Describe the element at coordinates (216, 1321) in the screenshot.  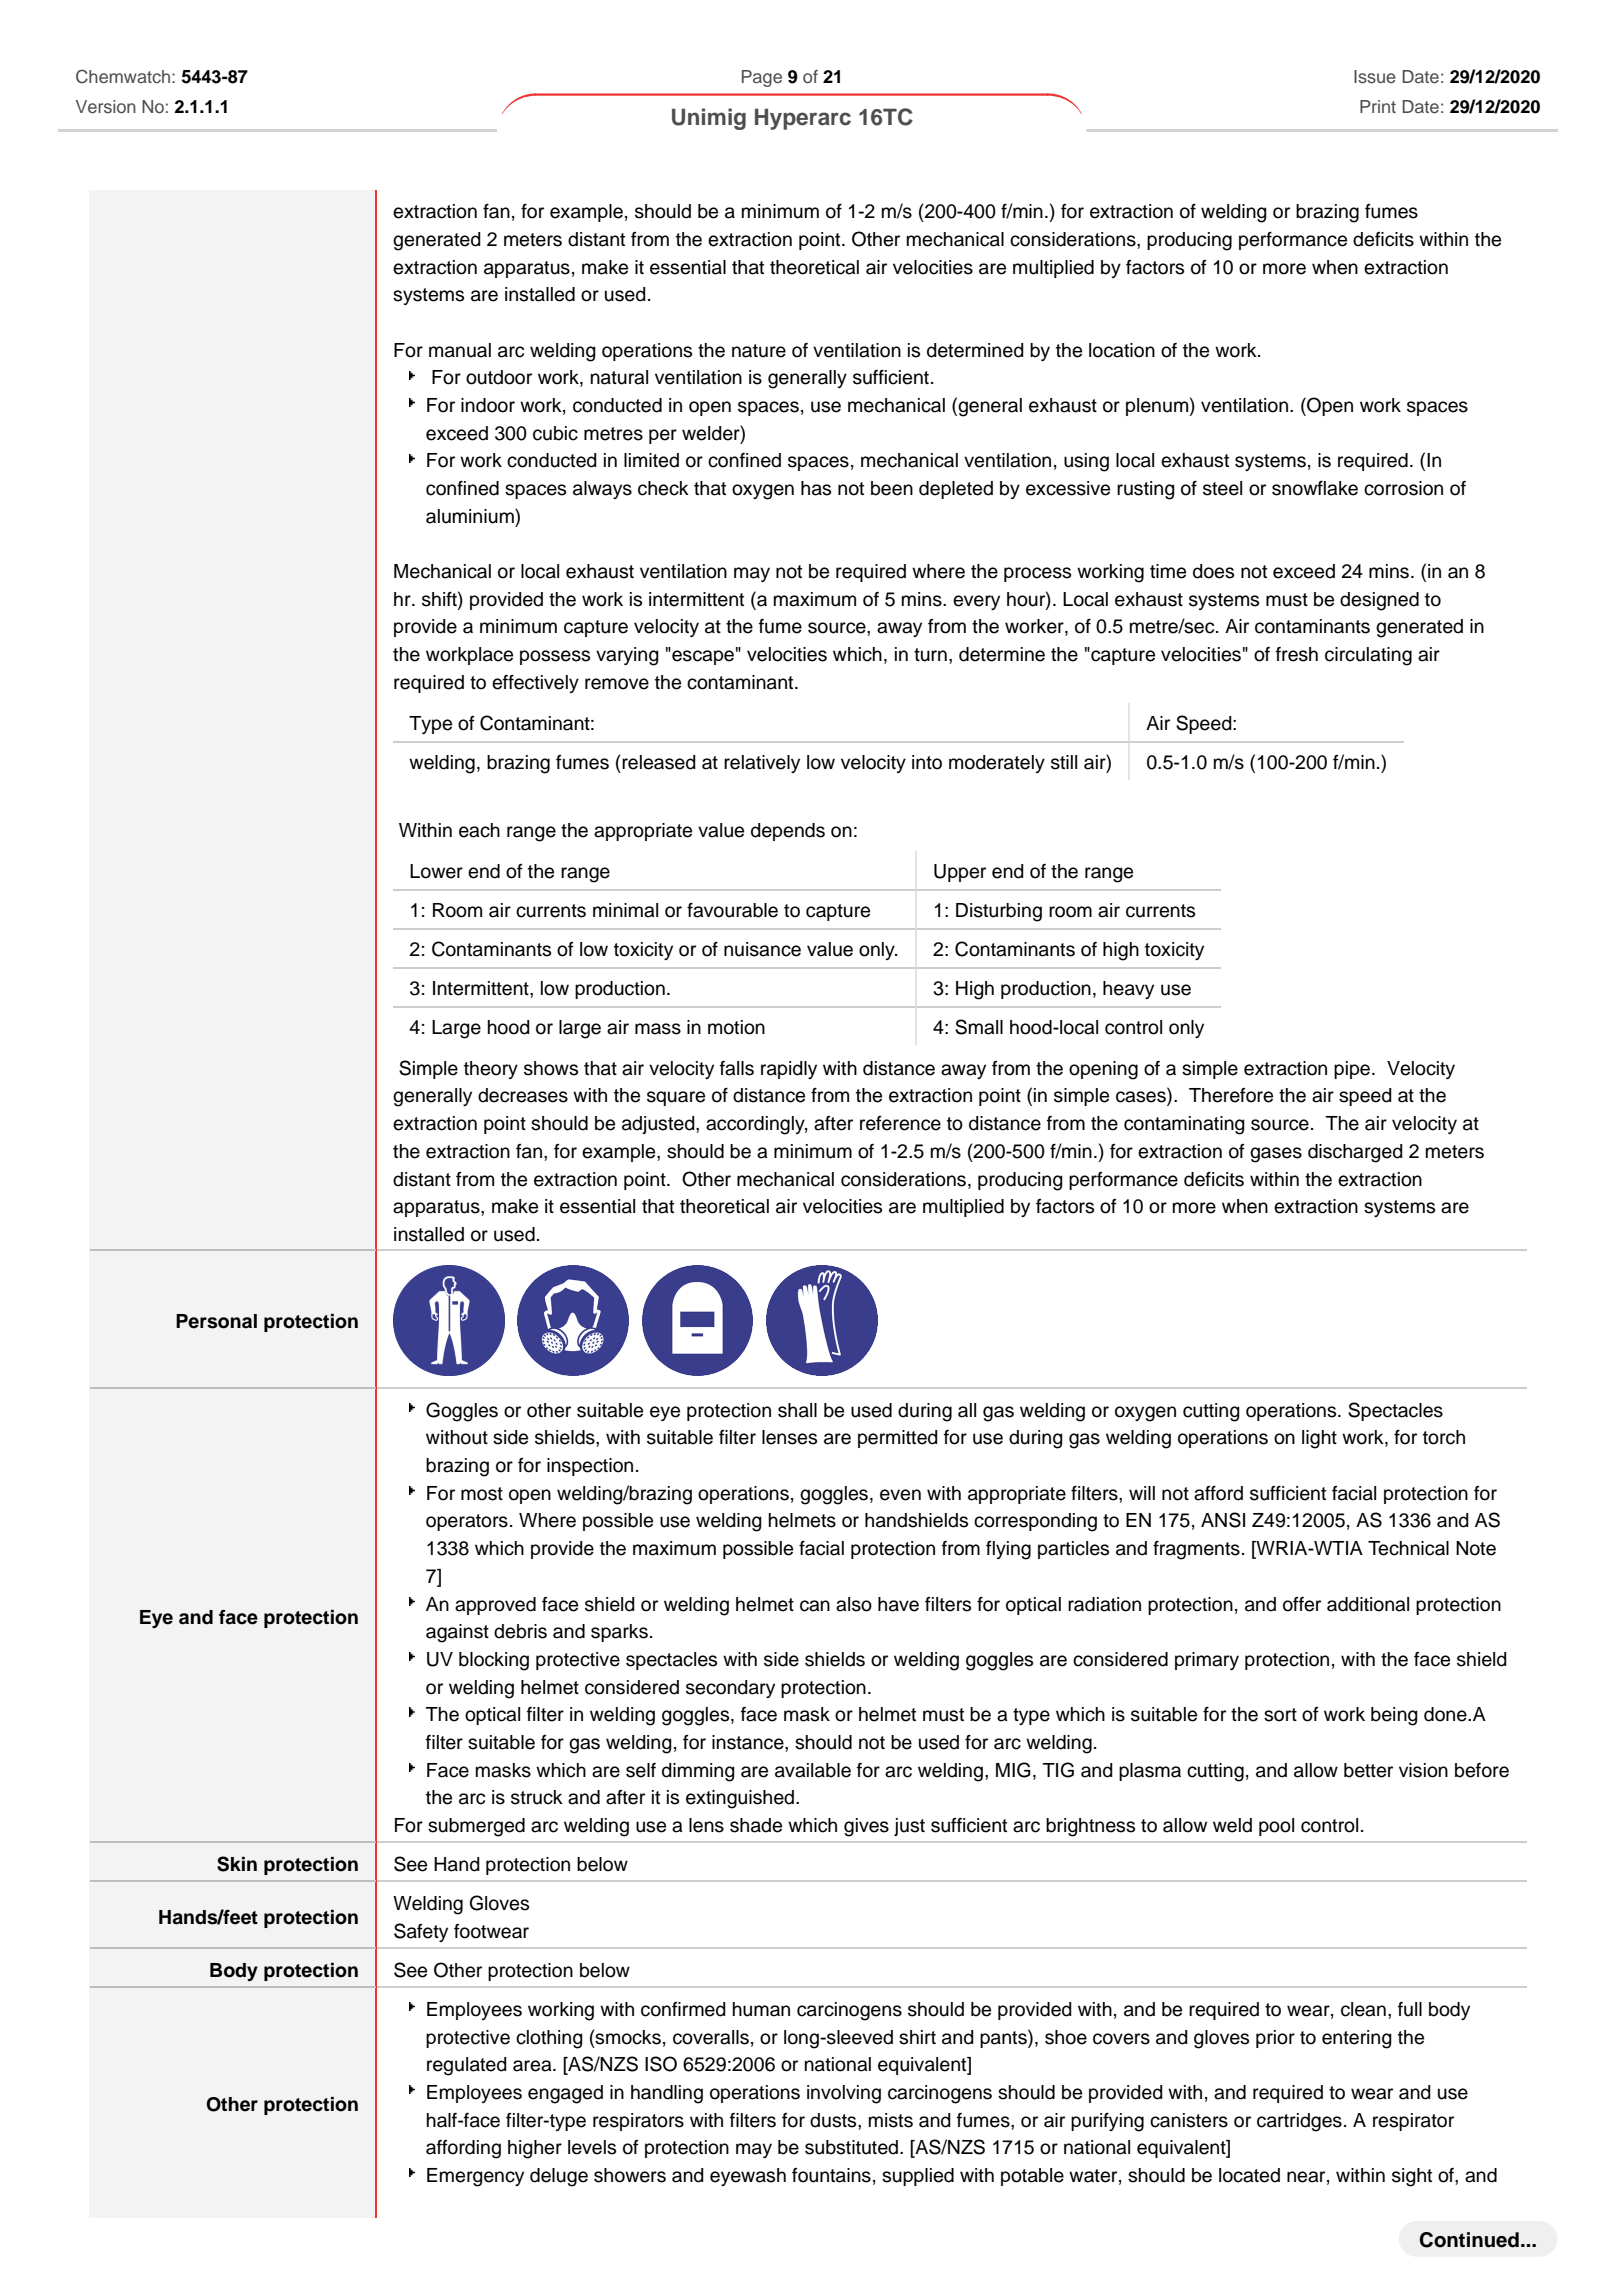
I see `Personal` at that location.
